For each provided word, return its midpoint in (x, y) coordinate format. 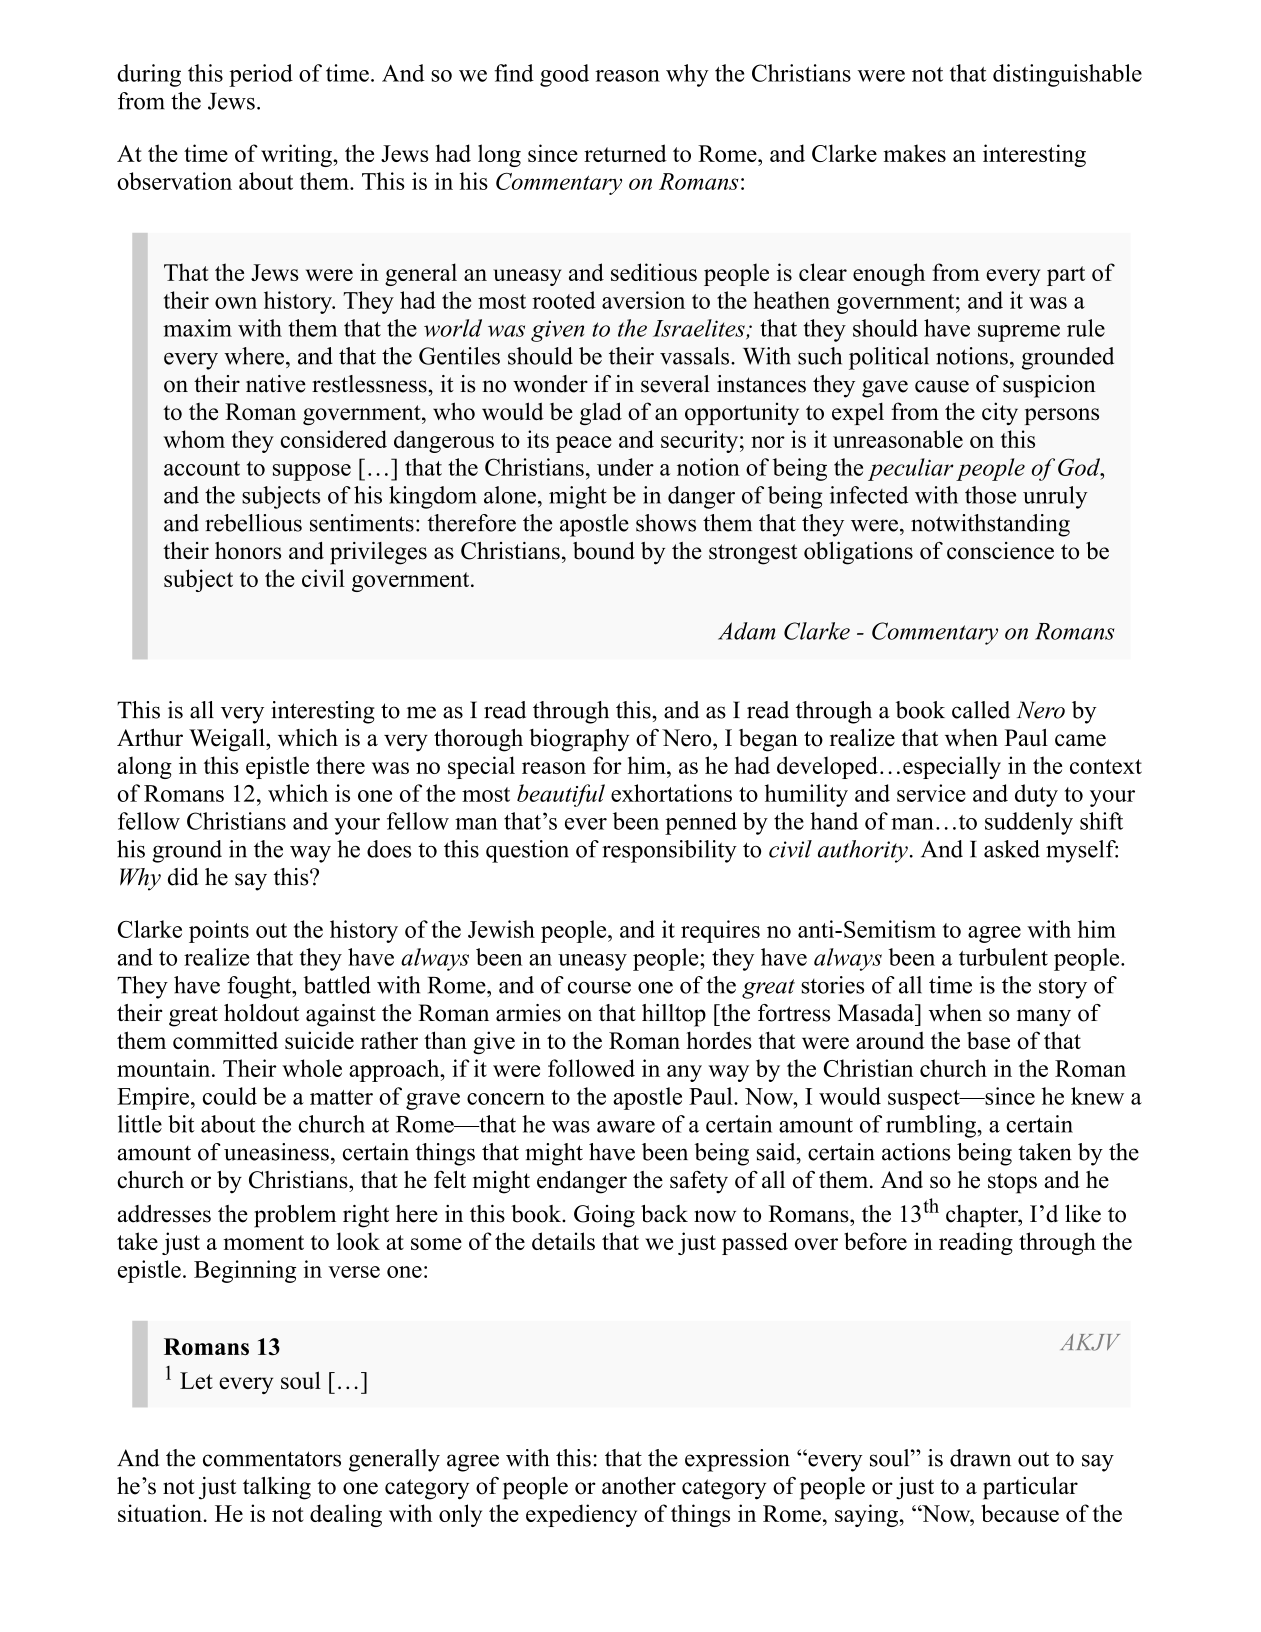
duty (1036, 795)
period (261, 75)
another (639, 1486)
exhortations (671, 793)
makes (915, 153)
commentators (272, 1459)
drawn (980, 1458)
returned (625, 153)
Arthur (150, 738)
